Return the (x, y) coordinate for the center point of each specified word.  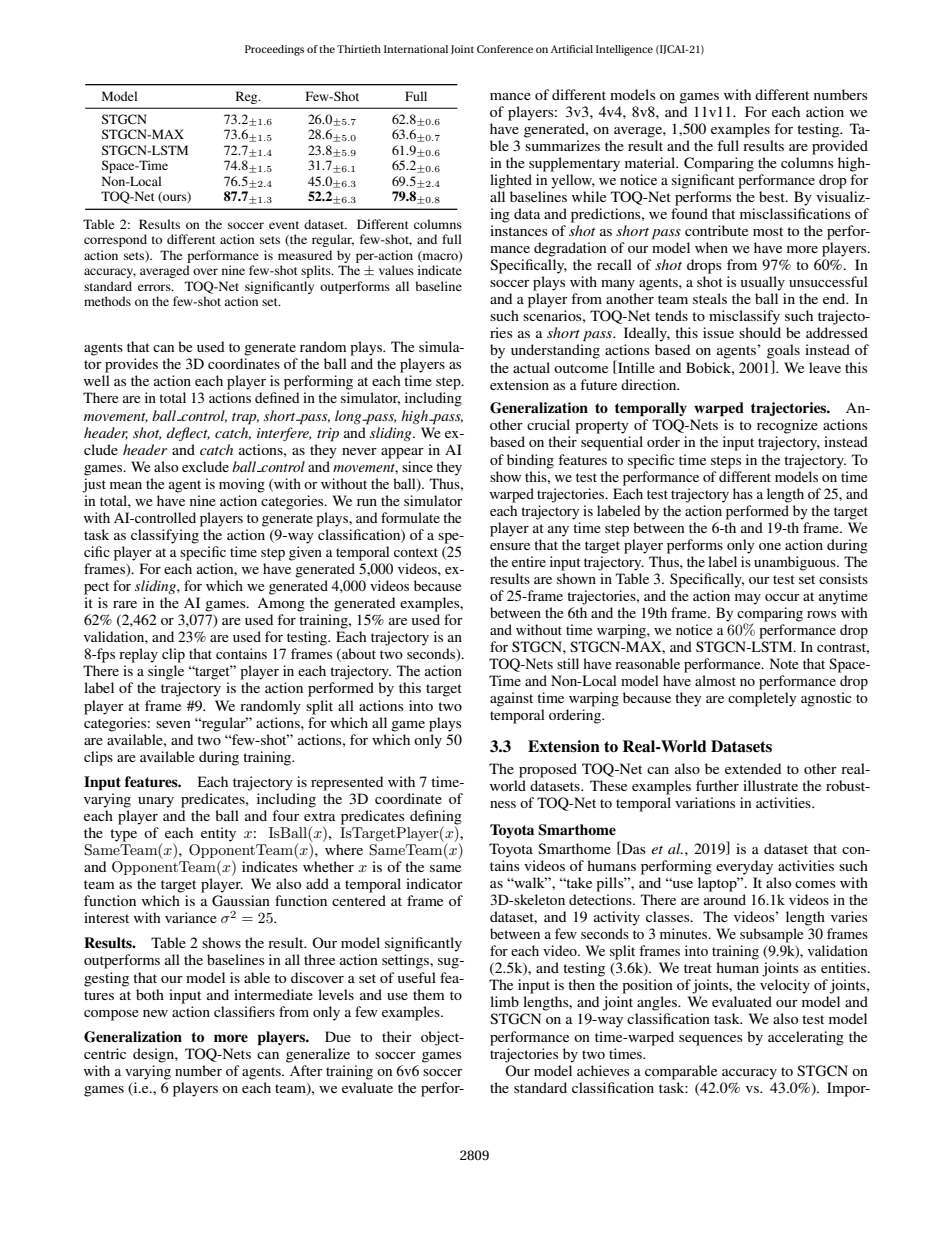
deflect (188, 434)
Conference (505, 49)
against (511, 699)
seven (173, 724)
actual (531, 367)
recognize (787, 426)
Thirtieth (359, 49)
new (155, 1013)
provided (840, 147)
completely (762, 699)
